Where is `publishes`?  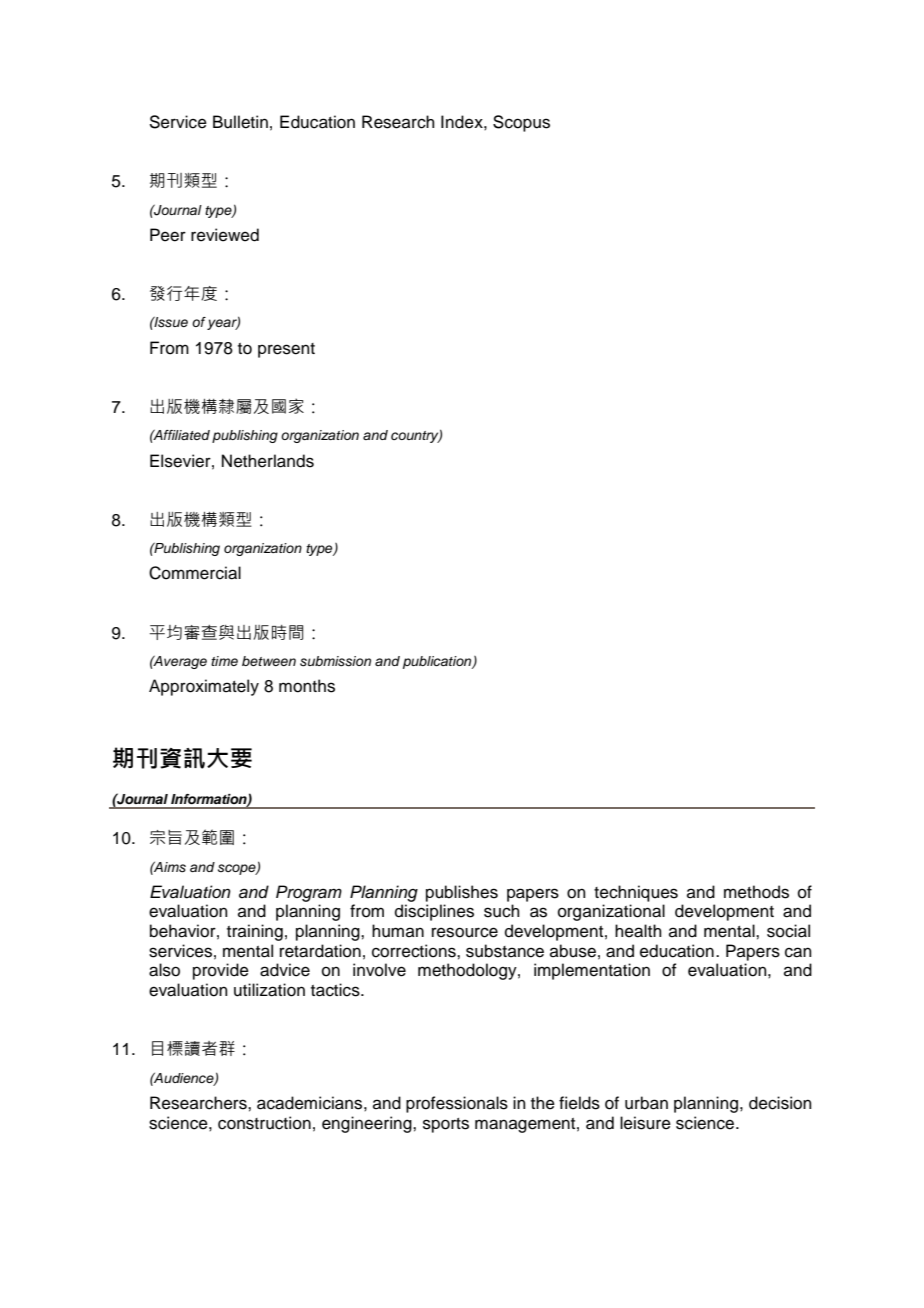 publishes is located at coordinates (462, 893).
